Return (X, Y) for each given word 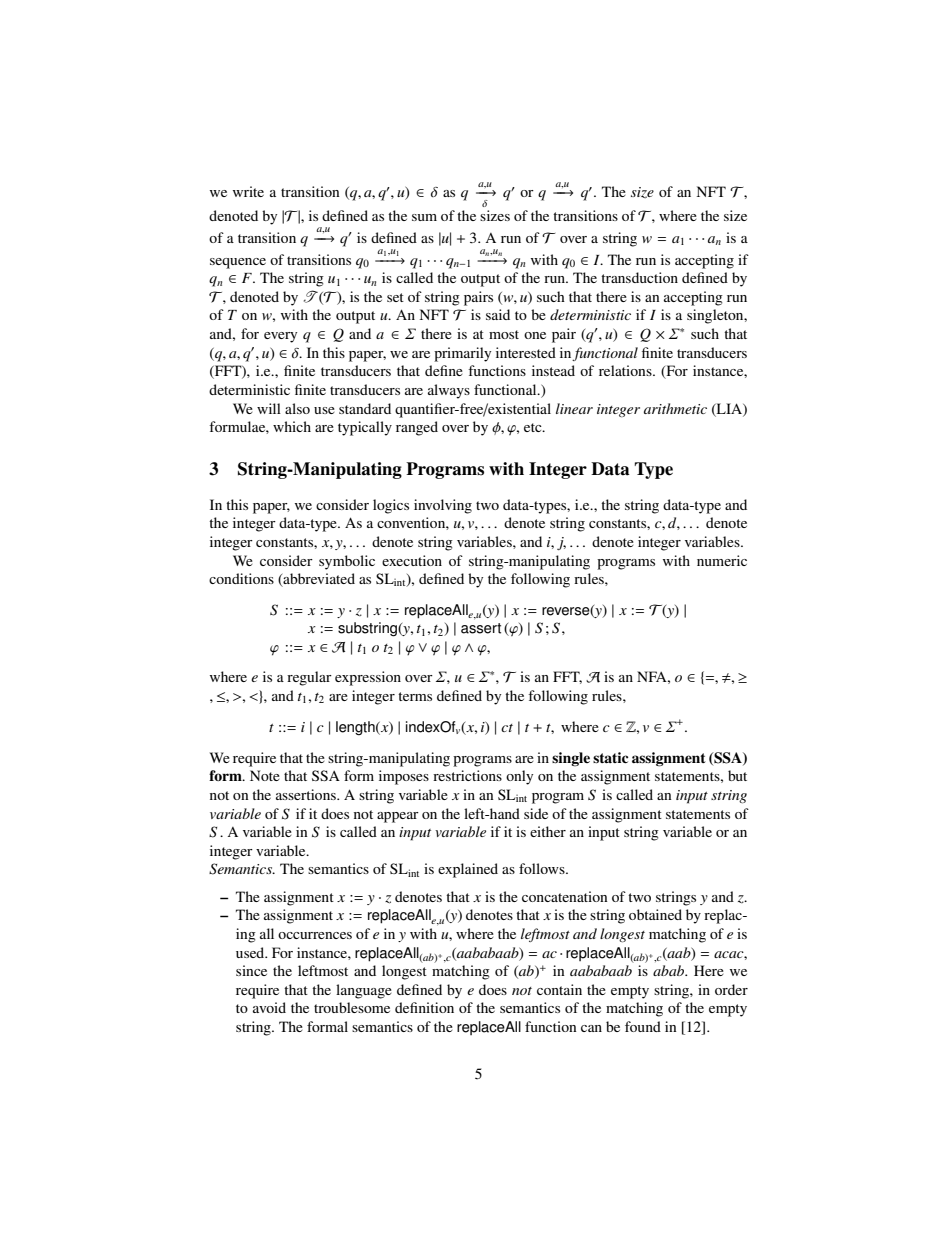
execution (412, 560)
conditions (241, 578)
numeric (722, 560)
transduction (639, 277)
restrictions (467, 775)
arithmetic (675, 408)
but (737, 775)
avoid (269, 1007)
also (297, 408)
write (248, 191)
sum (424, 217)
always (449, 391)
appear (398, 817)
